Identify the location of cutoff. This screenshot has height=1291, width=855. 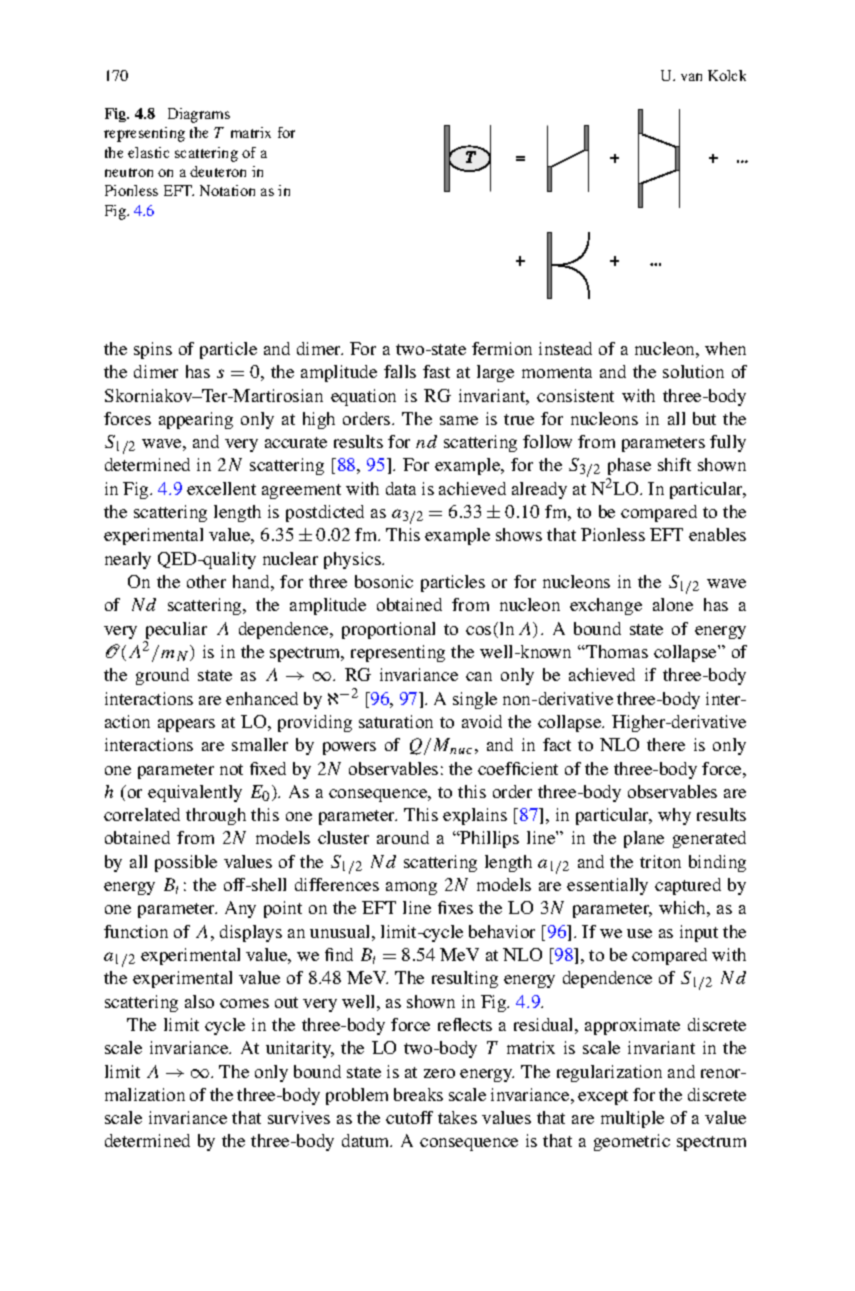
(409, 1117).
